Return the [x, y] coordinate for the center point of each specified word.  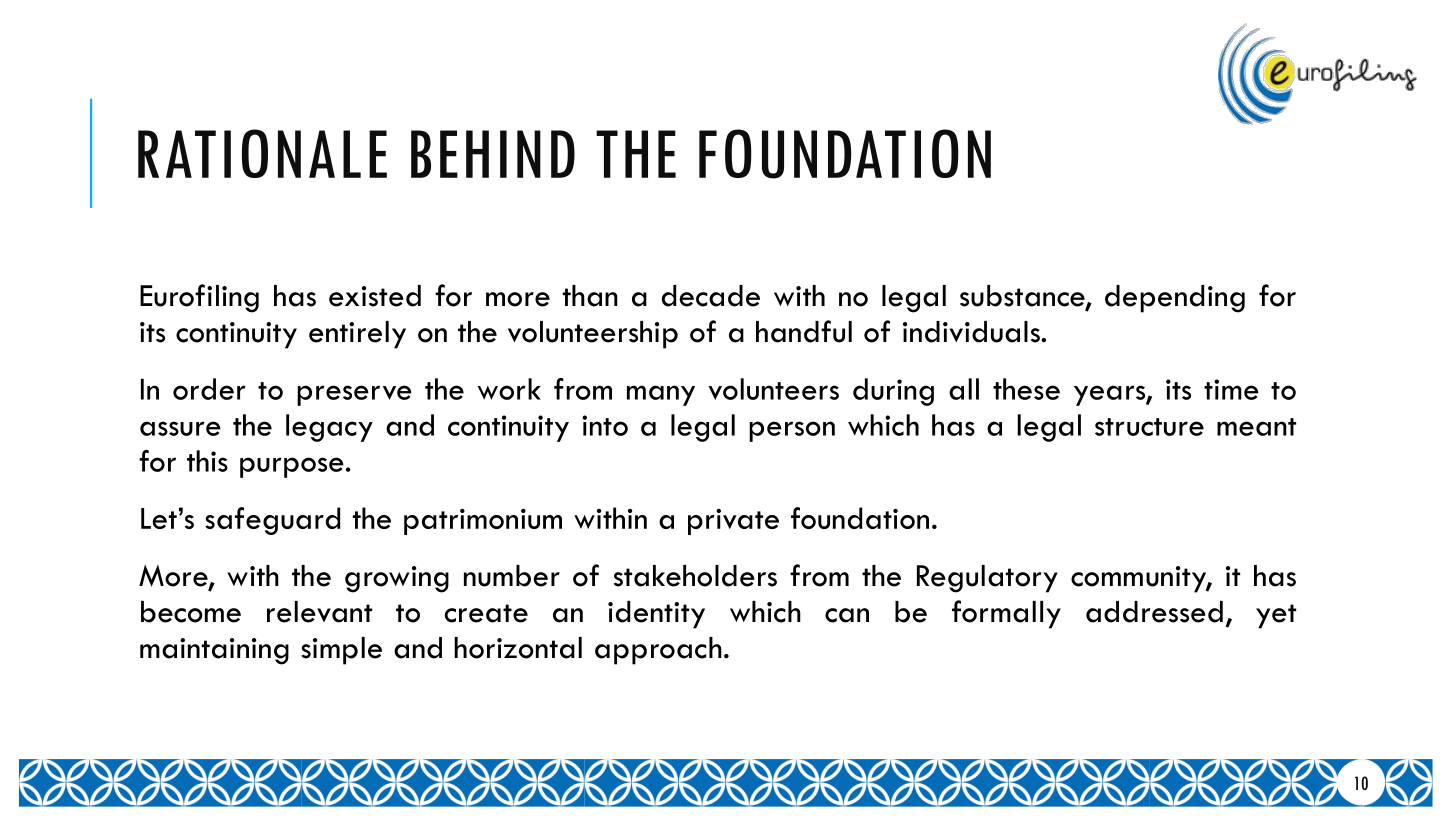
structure [1149, 427]
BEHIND [493, 154]
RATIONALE [262, 153]
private [733, 522]
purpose [292, 467]
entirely [357, 335]
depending [1175, 299]
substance [1023, 297]
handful [804, 331]
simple [341, 651]
